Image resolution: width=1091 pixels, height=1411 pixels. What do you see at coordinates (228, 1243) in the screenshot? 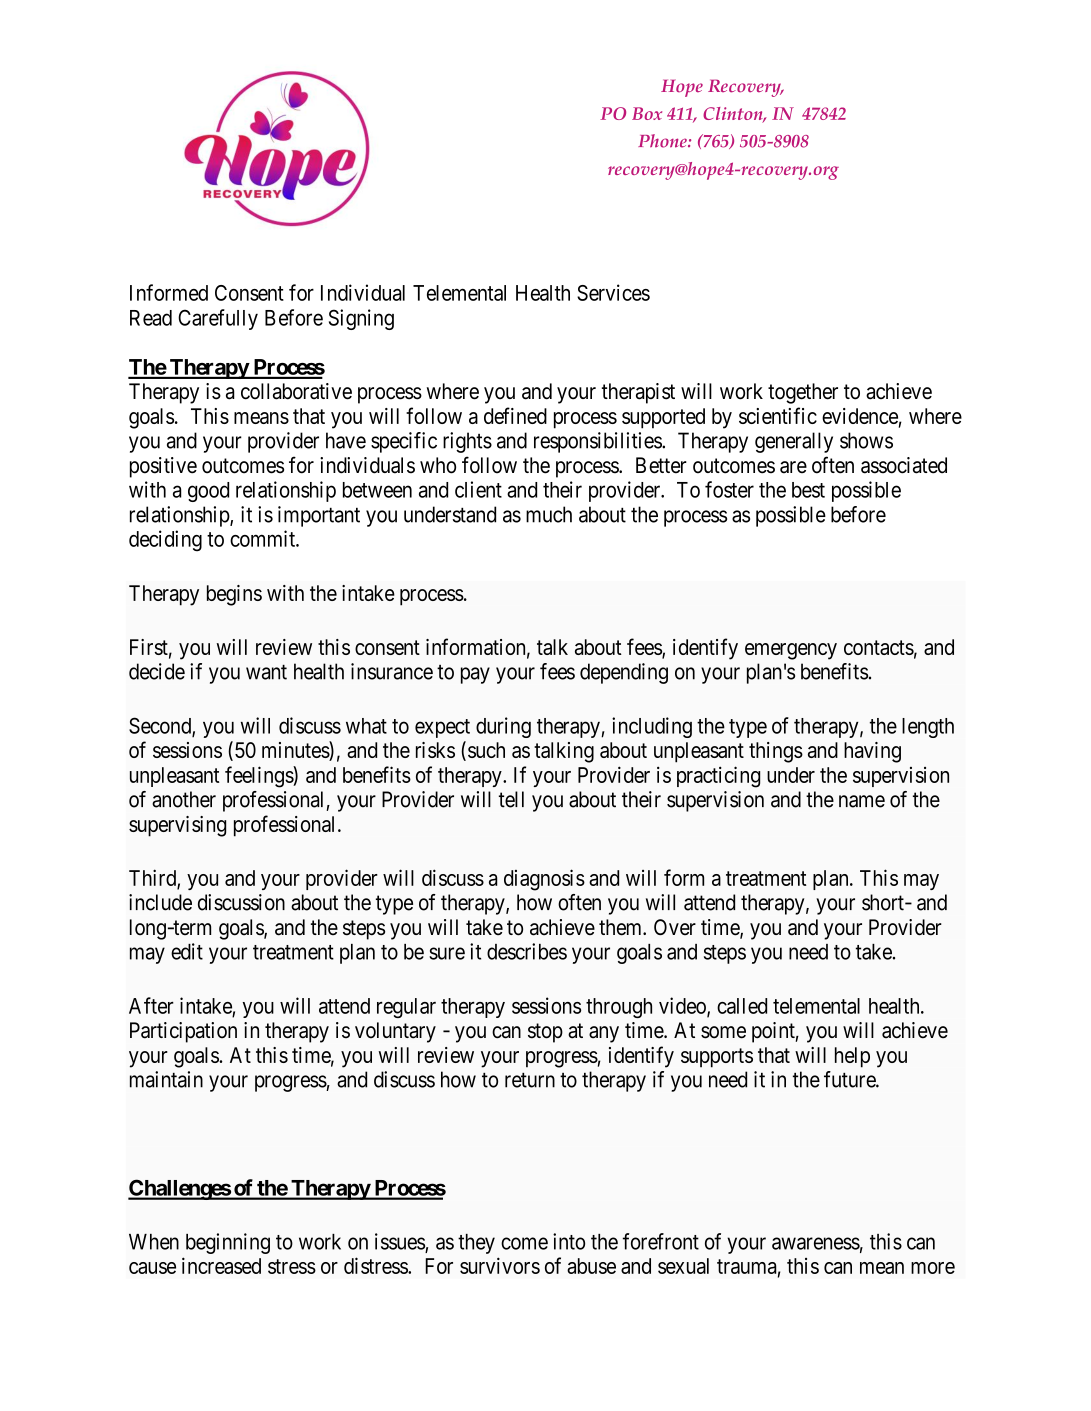
I see `beginning` at bounding box center [228, 1243].
